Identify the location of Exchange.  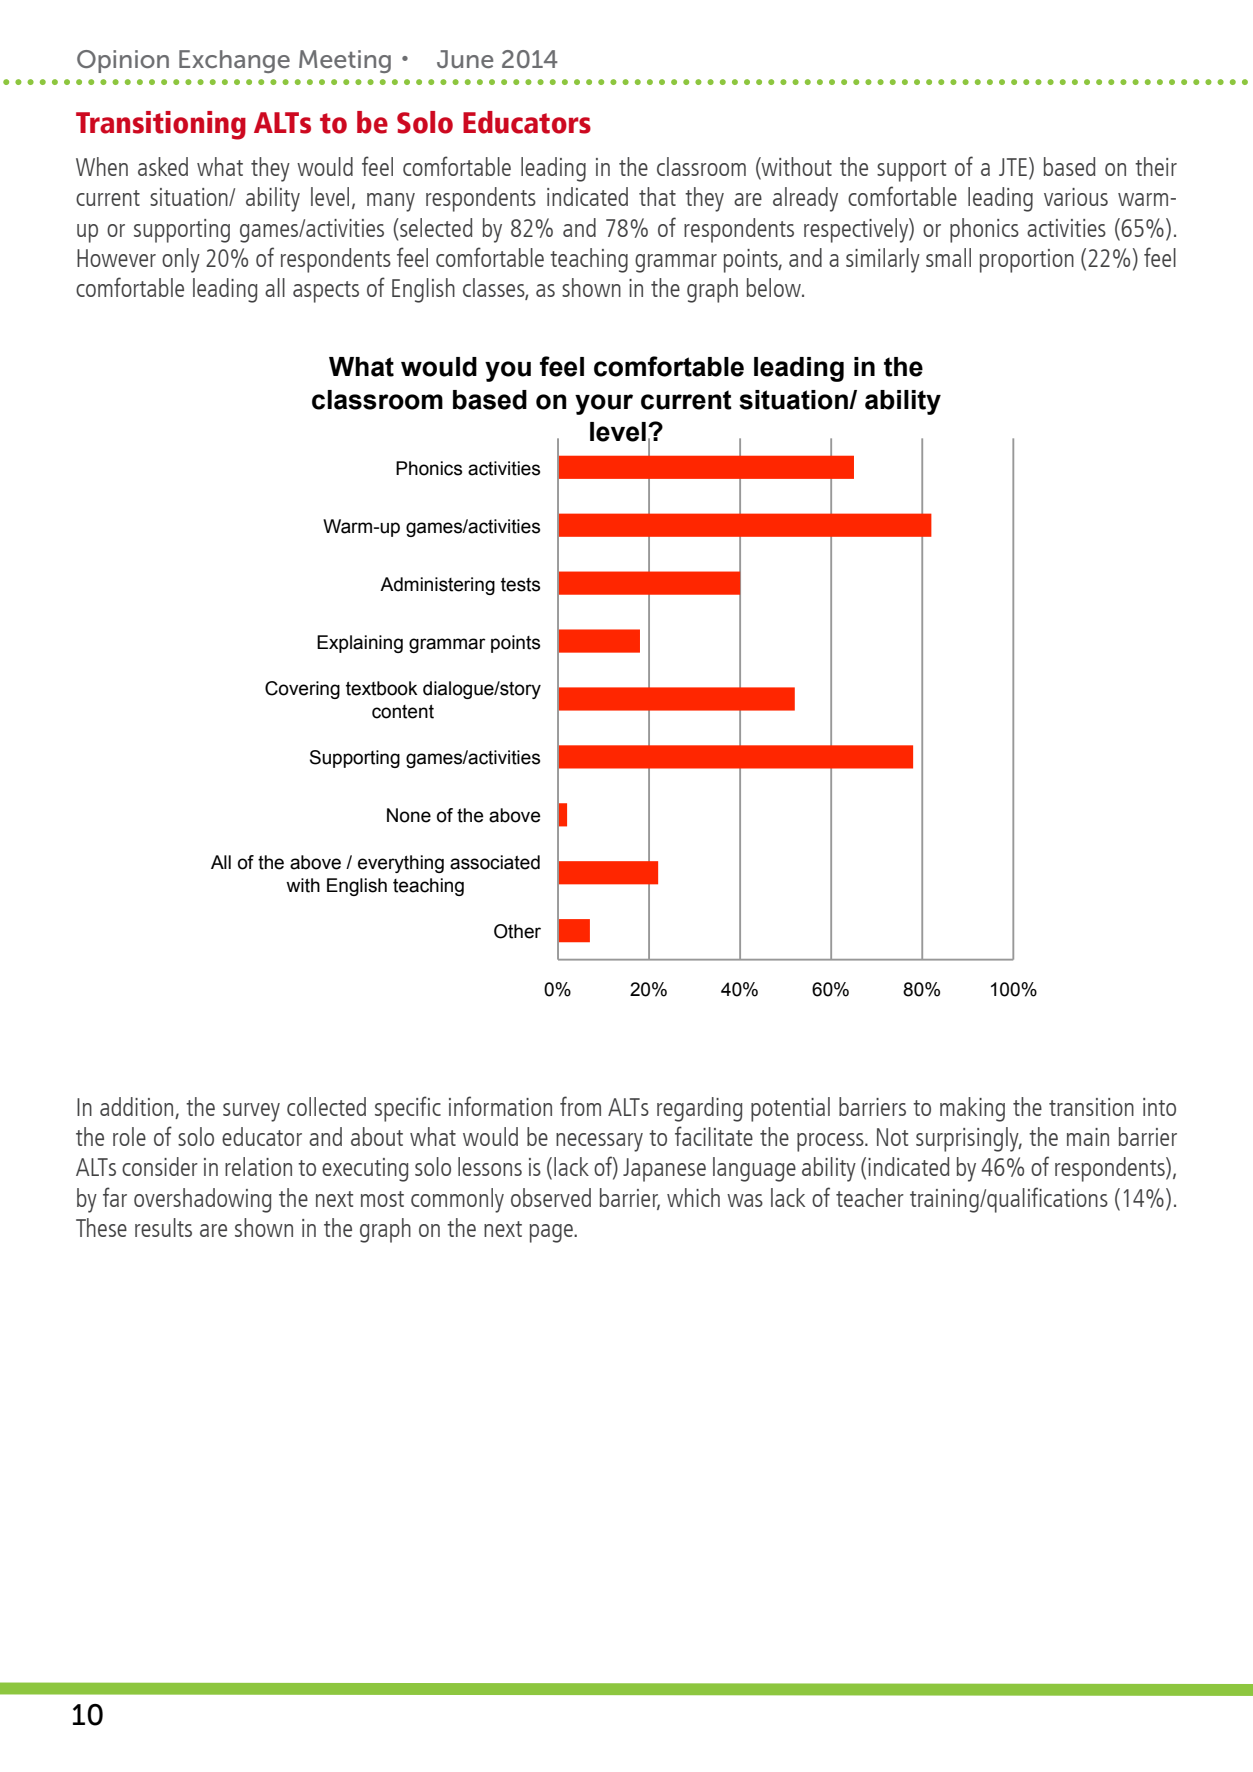
(234, 61).
